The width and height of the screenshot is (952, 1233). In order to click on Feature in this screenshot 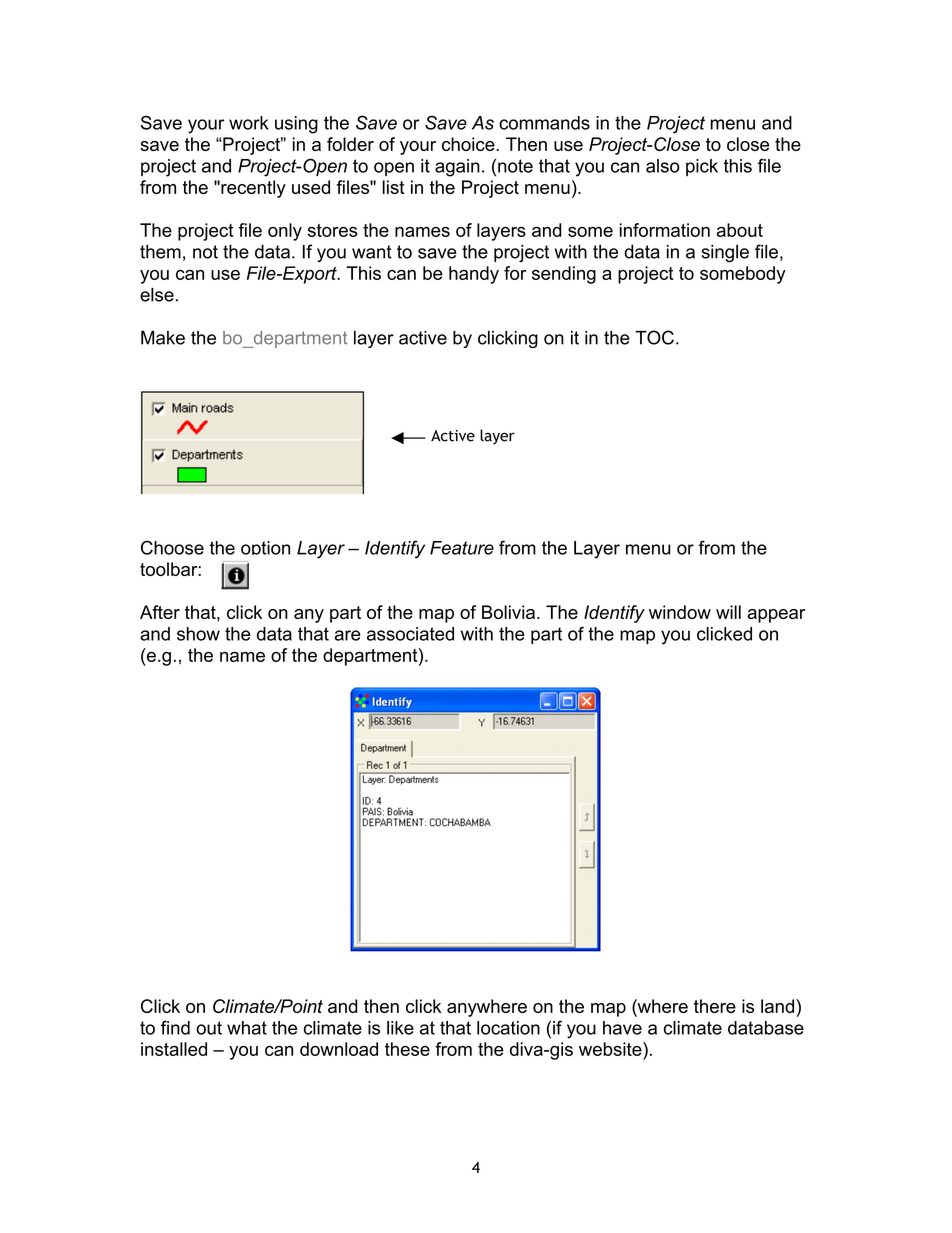, I will do `click(462, 548)`.
